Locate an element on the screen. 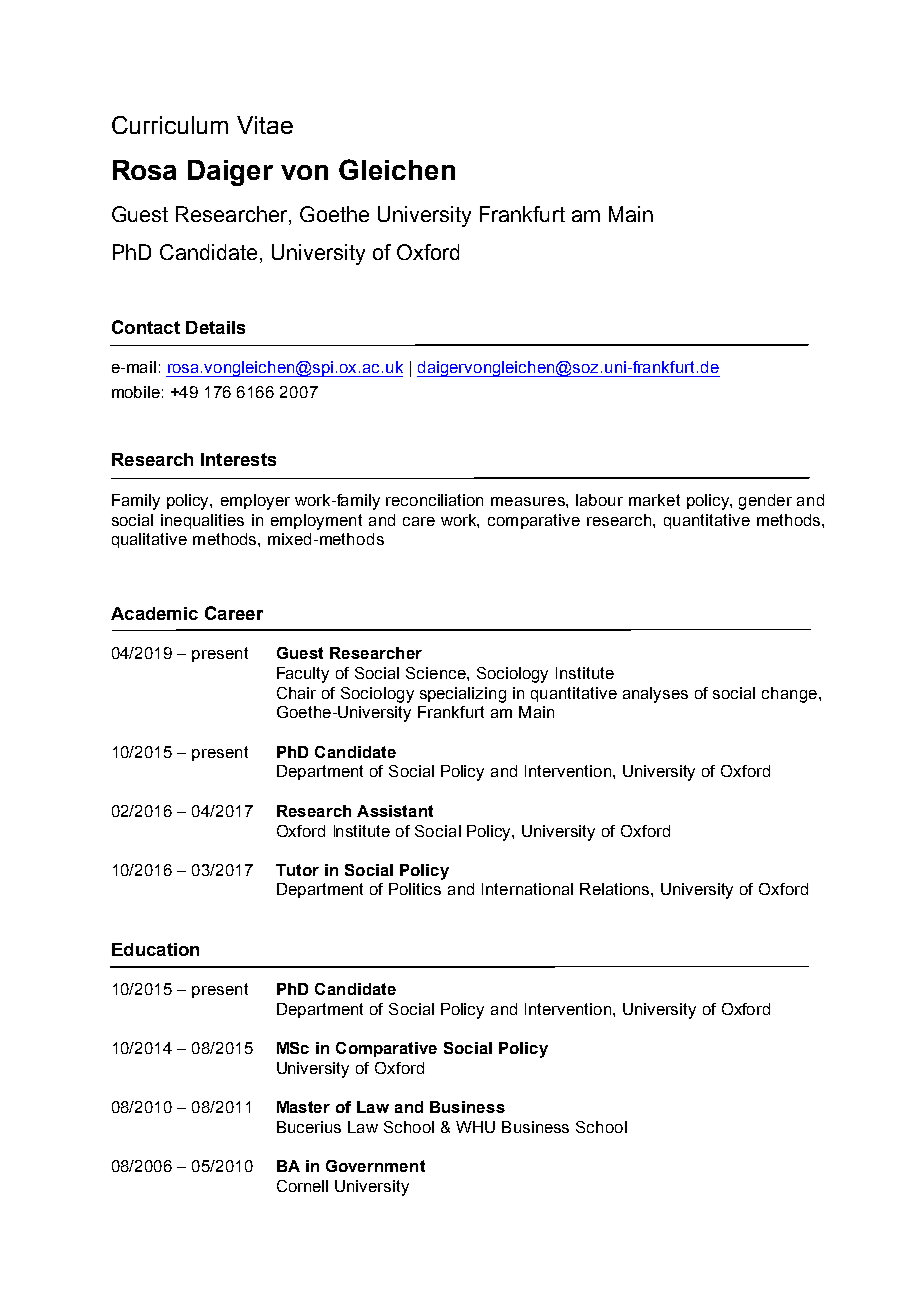  Government is located at coordinates (375, 1166).
